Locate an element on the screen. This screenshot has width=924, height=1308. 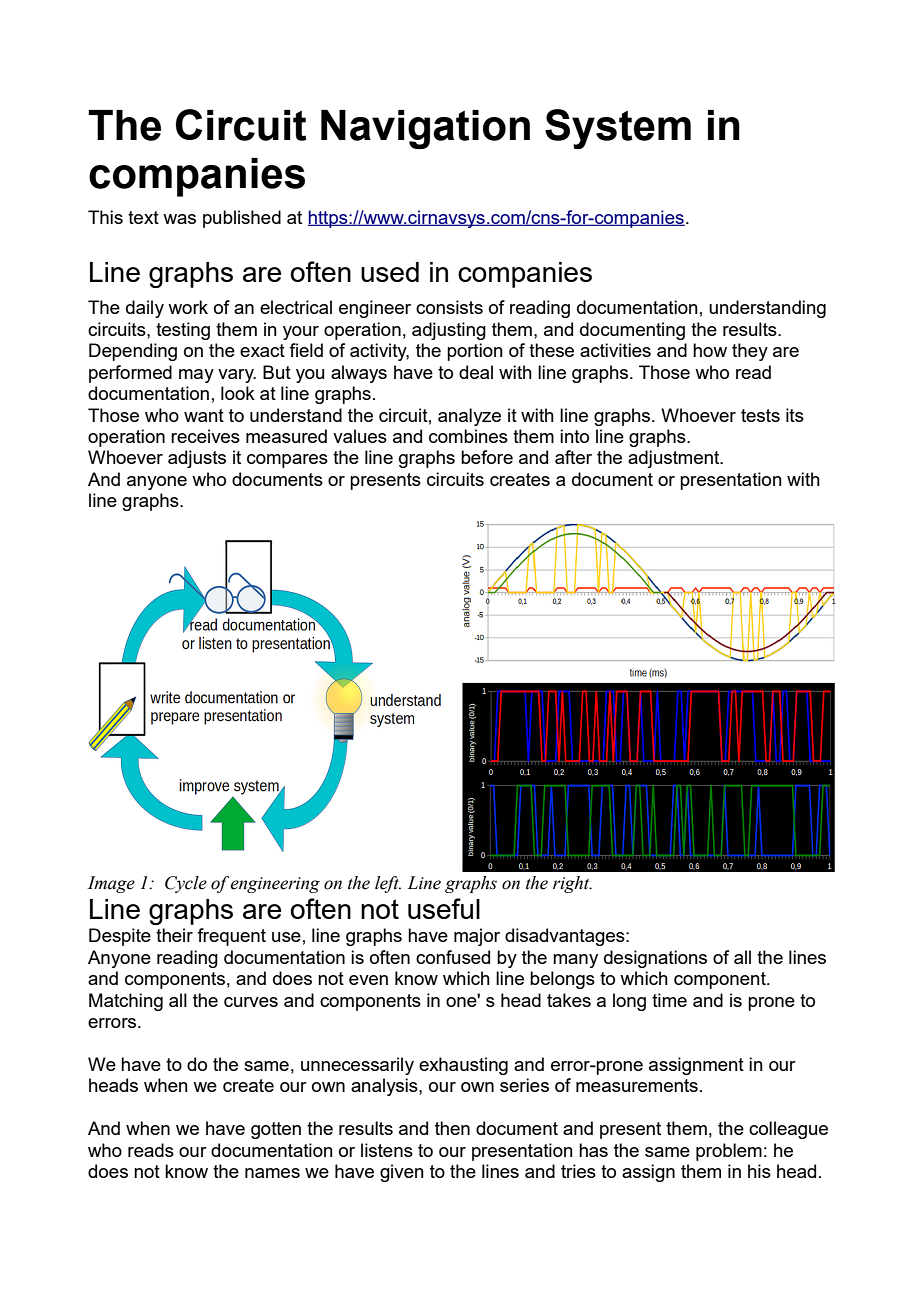
gotten is located at coordinates (276, 1130).
